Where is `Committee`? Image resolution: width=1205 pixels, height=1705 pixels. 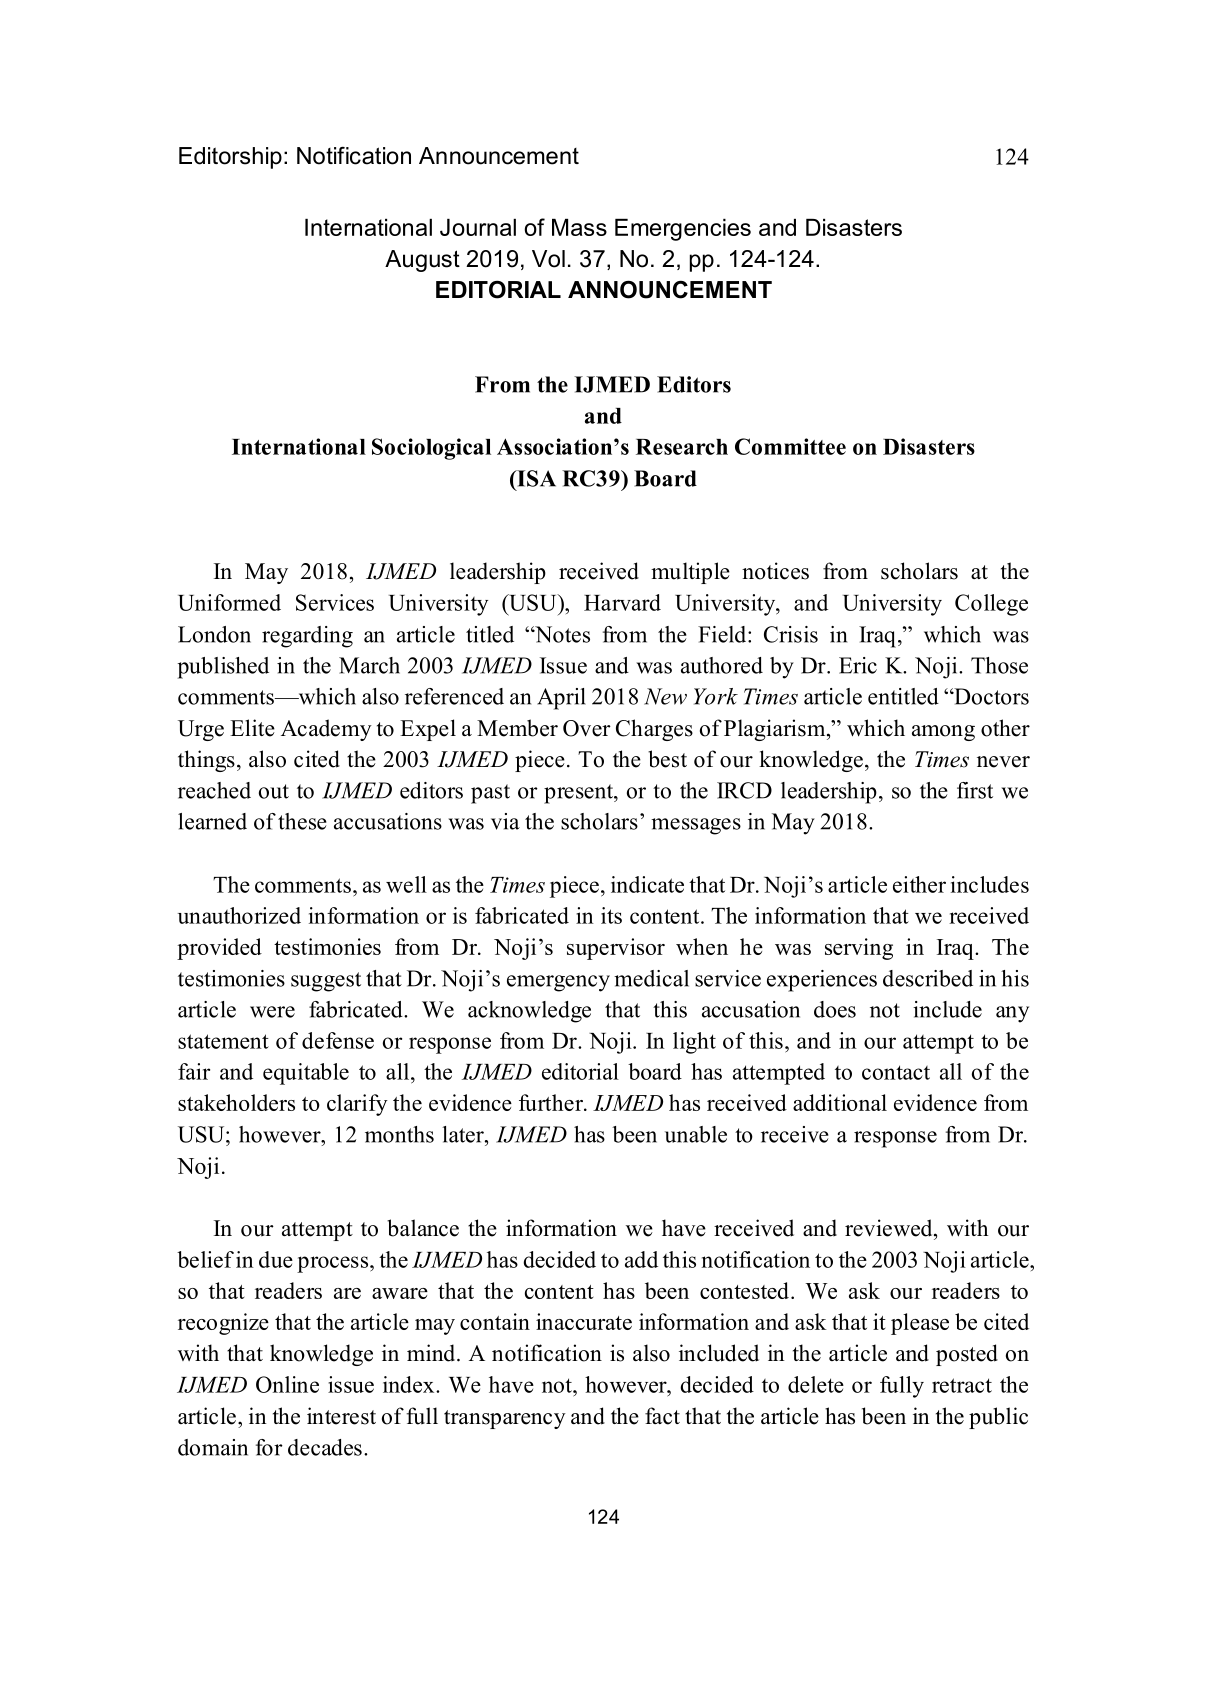 Committee is located at coordinates (790, 446).
